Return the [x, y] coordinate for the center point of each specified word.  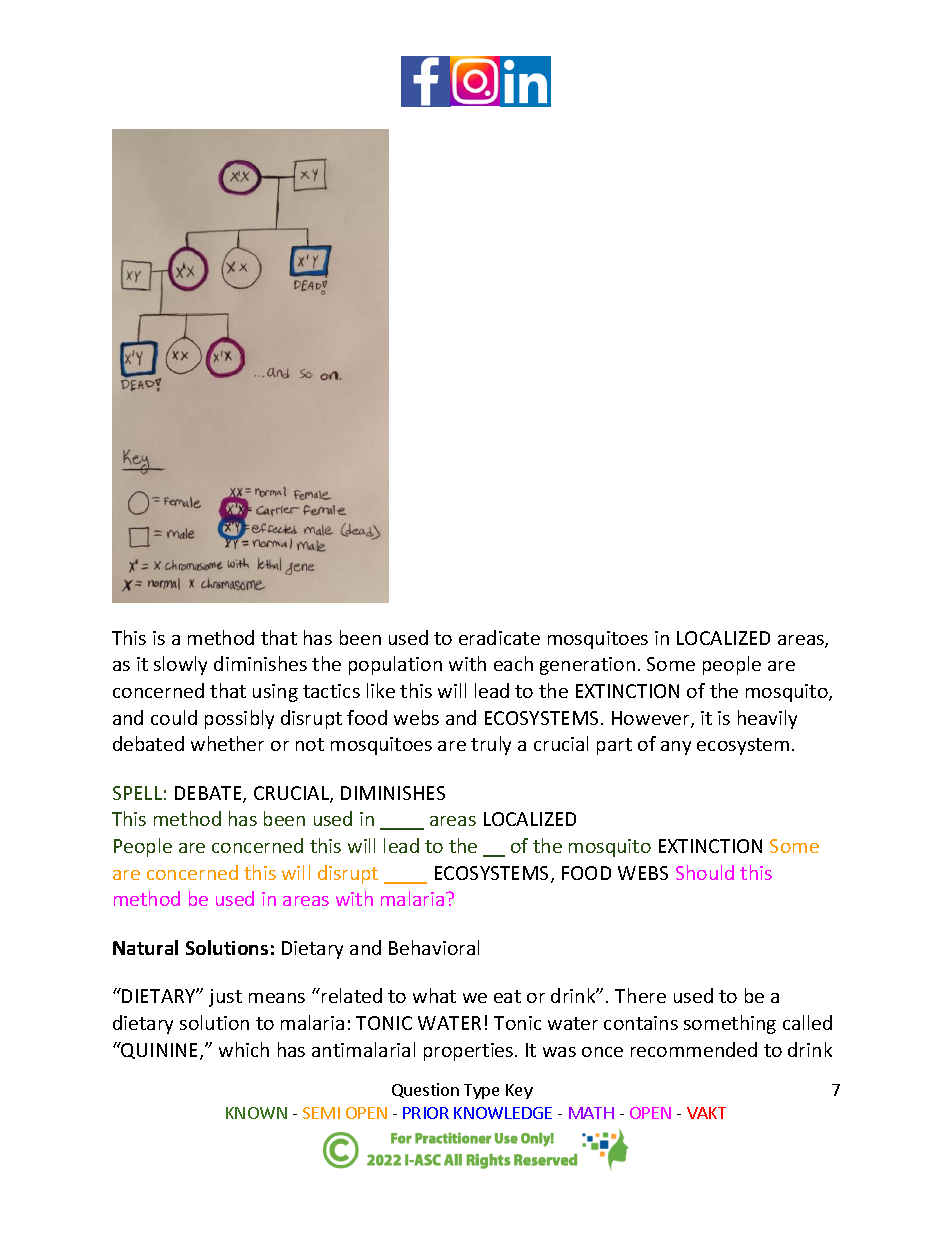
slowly [180, 665]
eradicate [499, 637]
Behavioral [434, 947]
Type [481, 1091]
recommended [694, 1049]
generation [587, 666]
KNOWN [256, 1113]
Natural [145, 947]
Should [705, 872]
